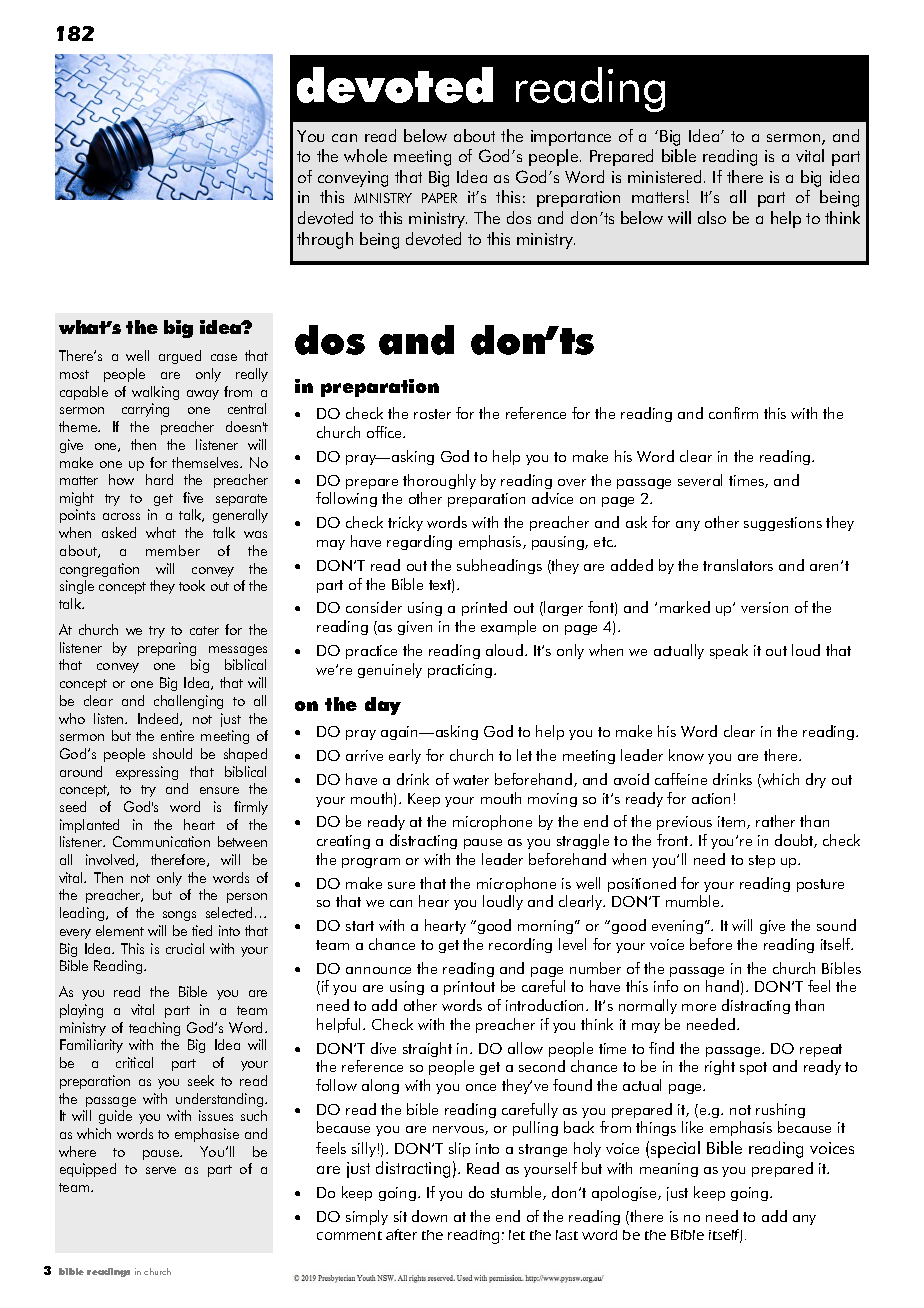 The width and height of the screenshot is (924, 1308). What do you see at coordinates (325, 240) in the screenshot?
I see `through` at bounding box center [325, 240].
